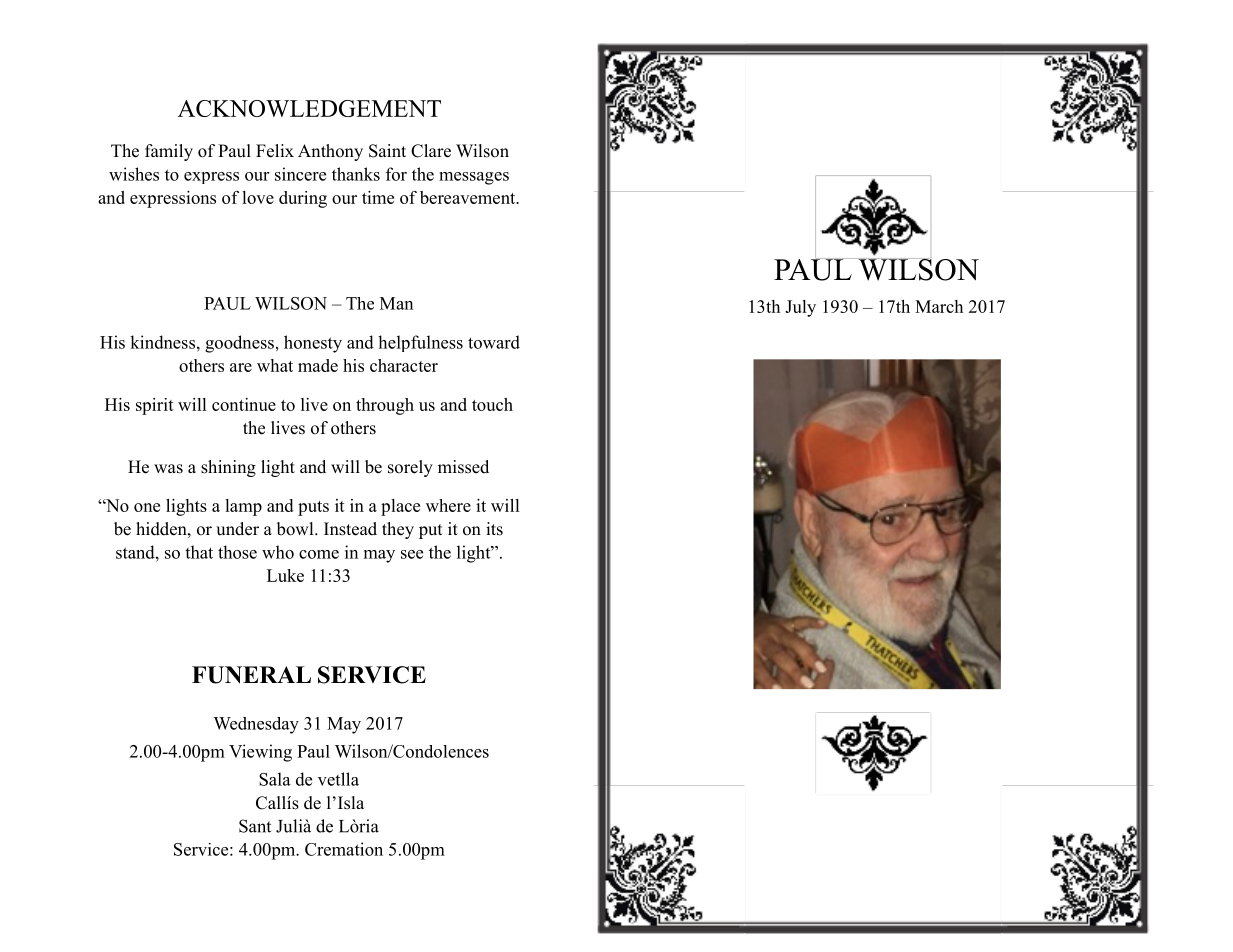 Image resolution: width=1233 pixels, height=952 pixels. Describe the element at coordinates (431, 151) in the image. I see `Clare` at that location.
